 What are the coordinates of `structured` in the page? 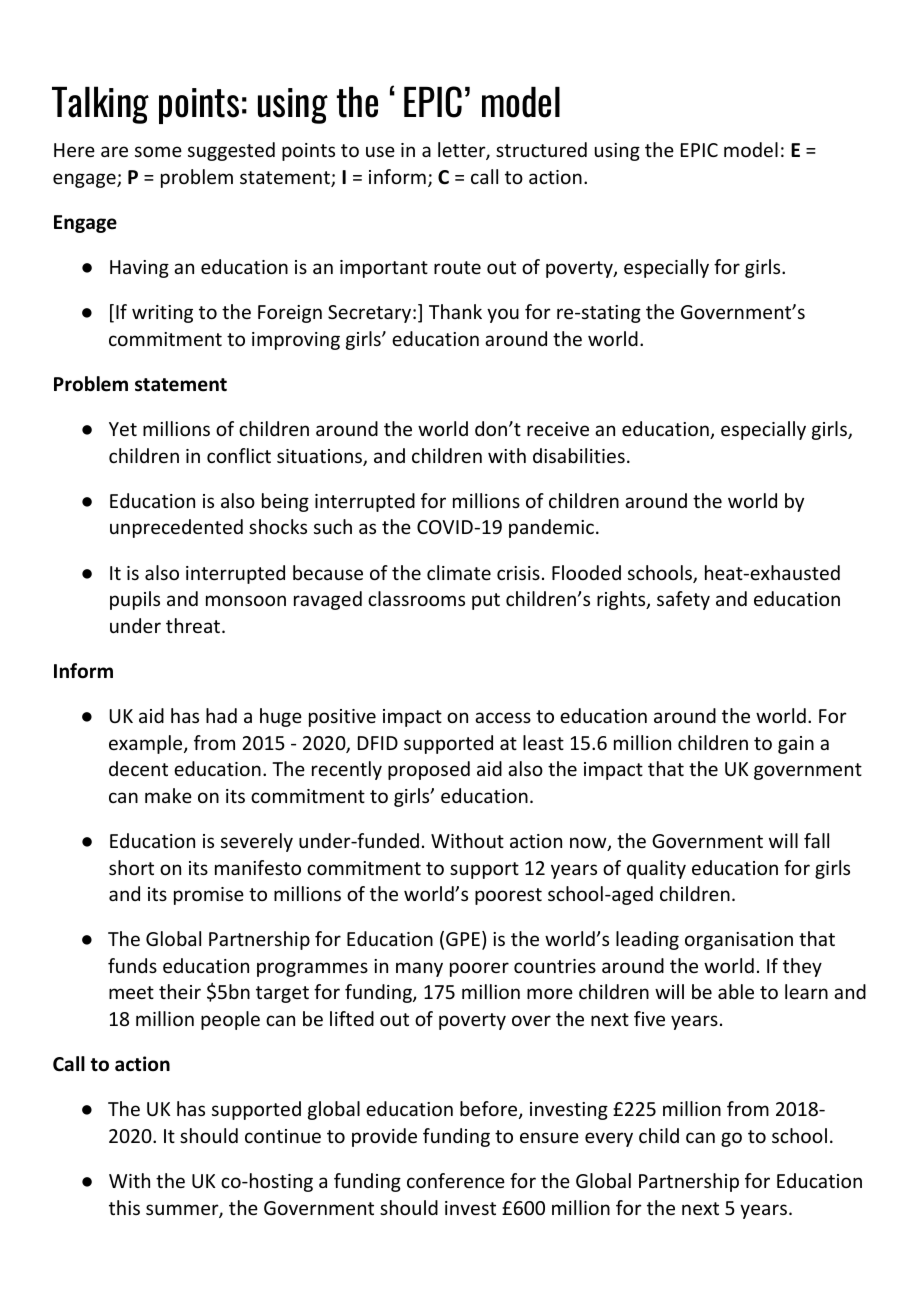 It's located at (541, 149).
